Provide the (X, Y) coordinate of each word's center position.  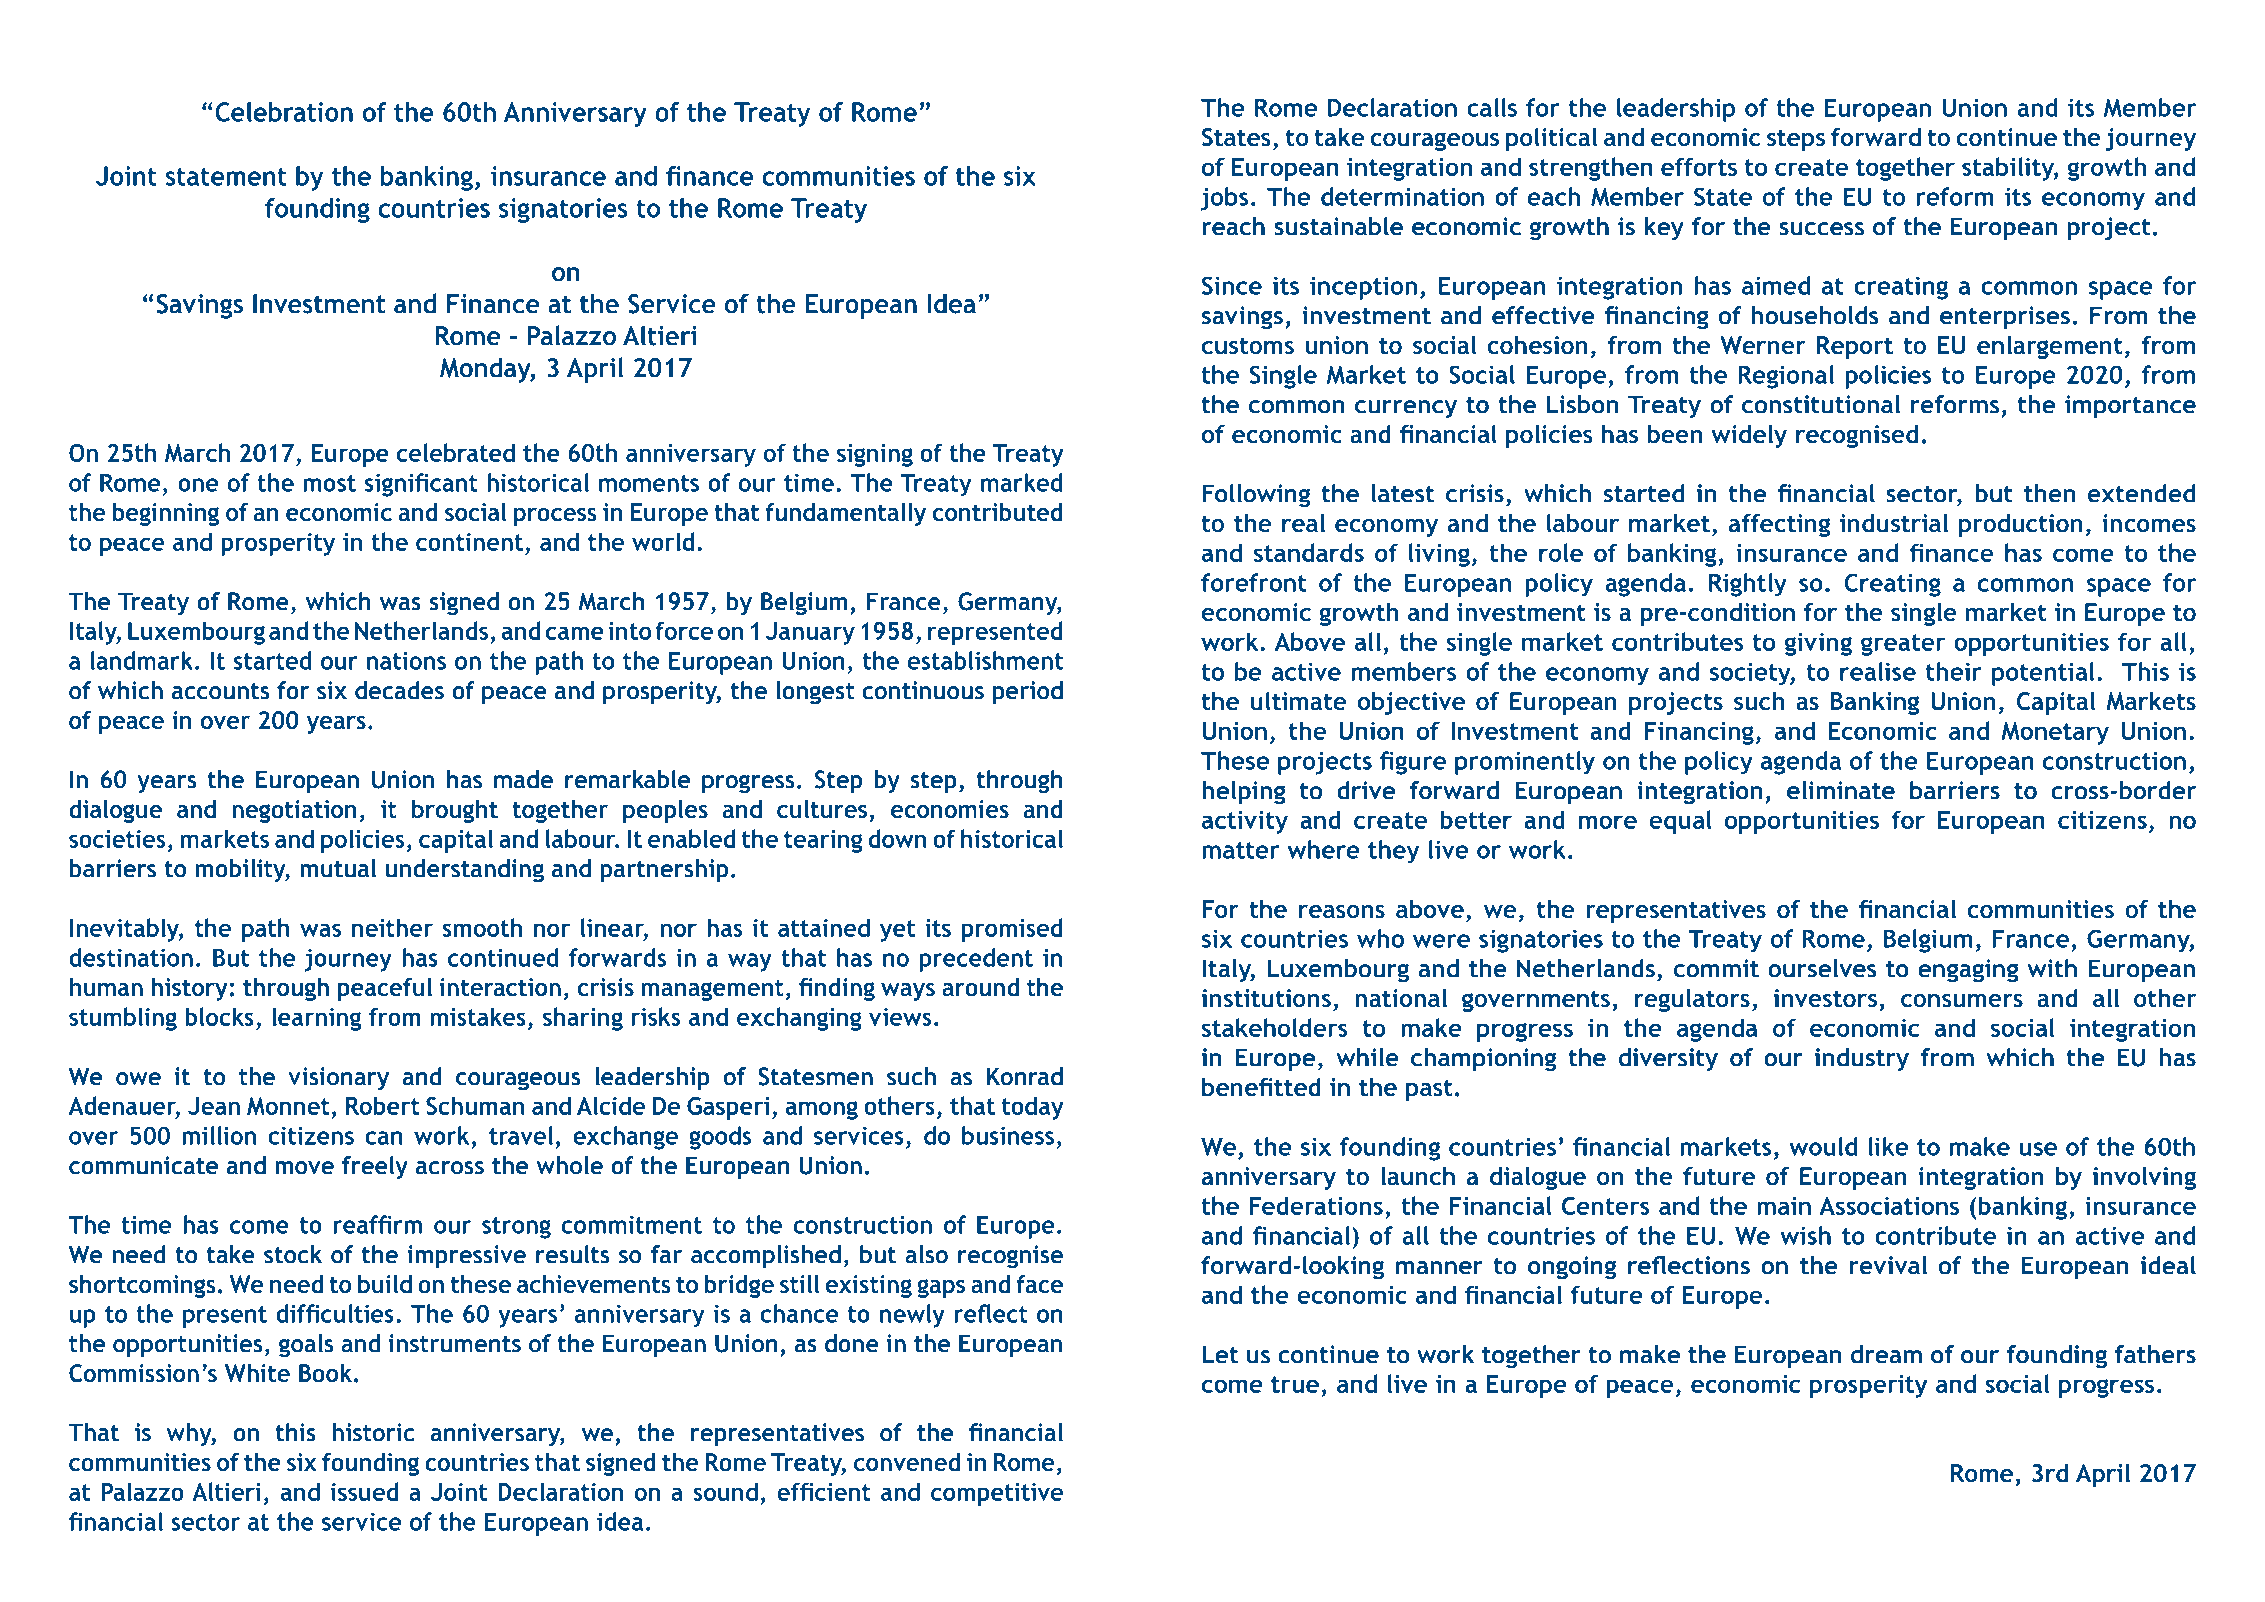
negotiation (294, 811)
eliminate (1841, 790)
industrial (1894, 522)
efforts (1699, 166)
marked (1022, 482)
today (1033, 1108)
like (1888, 1146)
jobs (1225, 199)
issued (365, 1491)
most (330, 483)
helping (1244, 793)
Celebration (284, 112)
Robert (383, 1105)
